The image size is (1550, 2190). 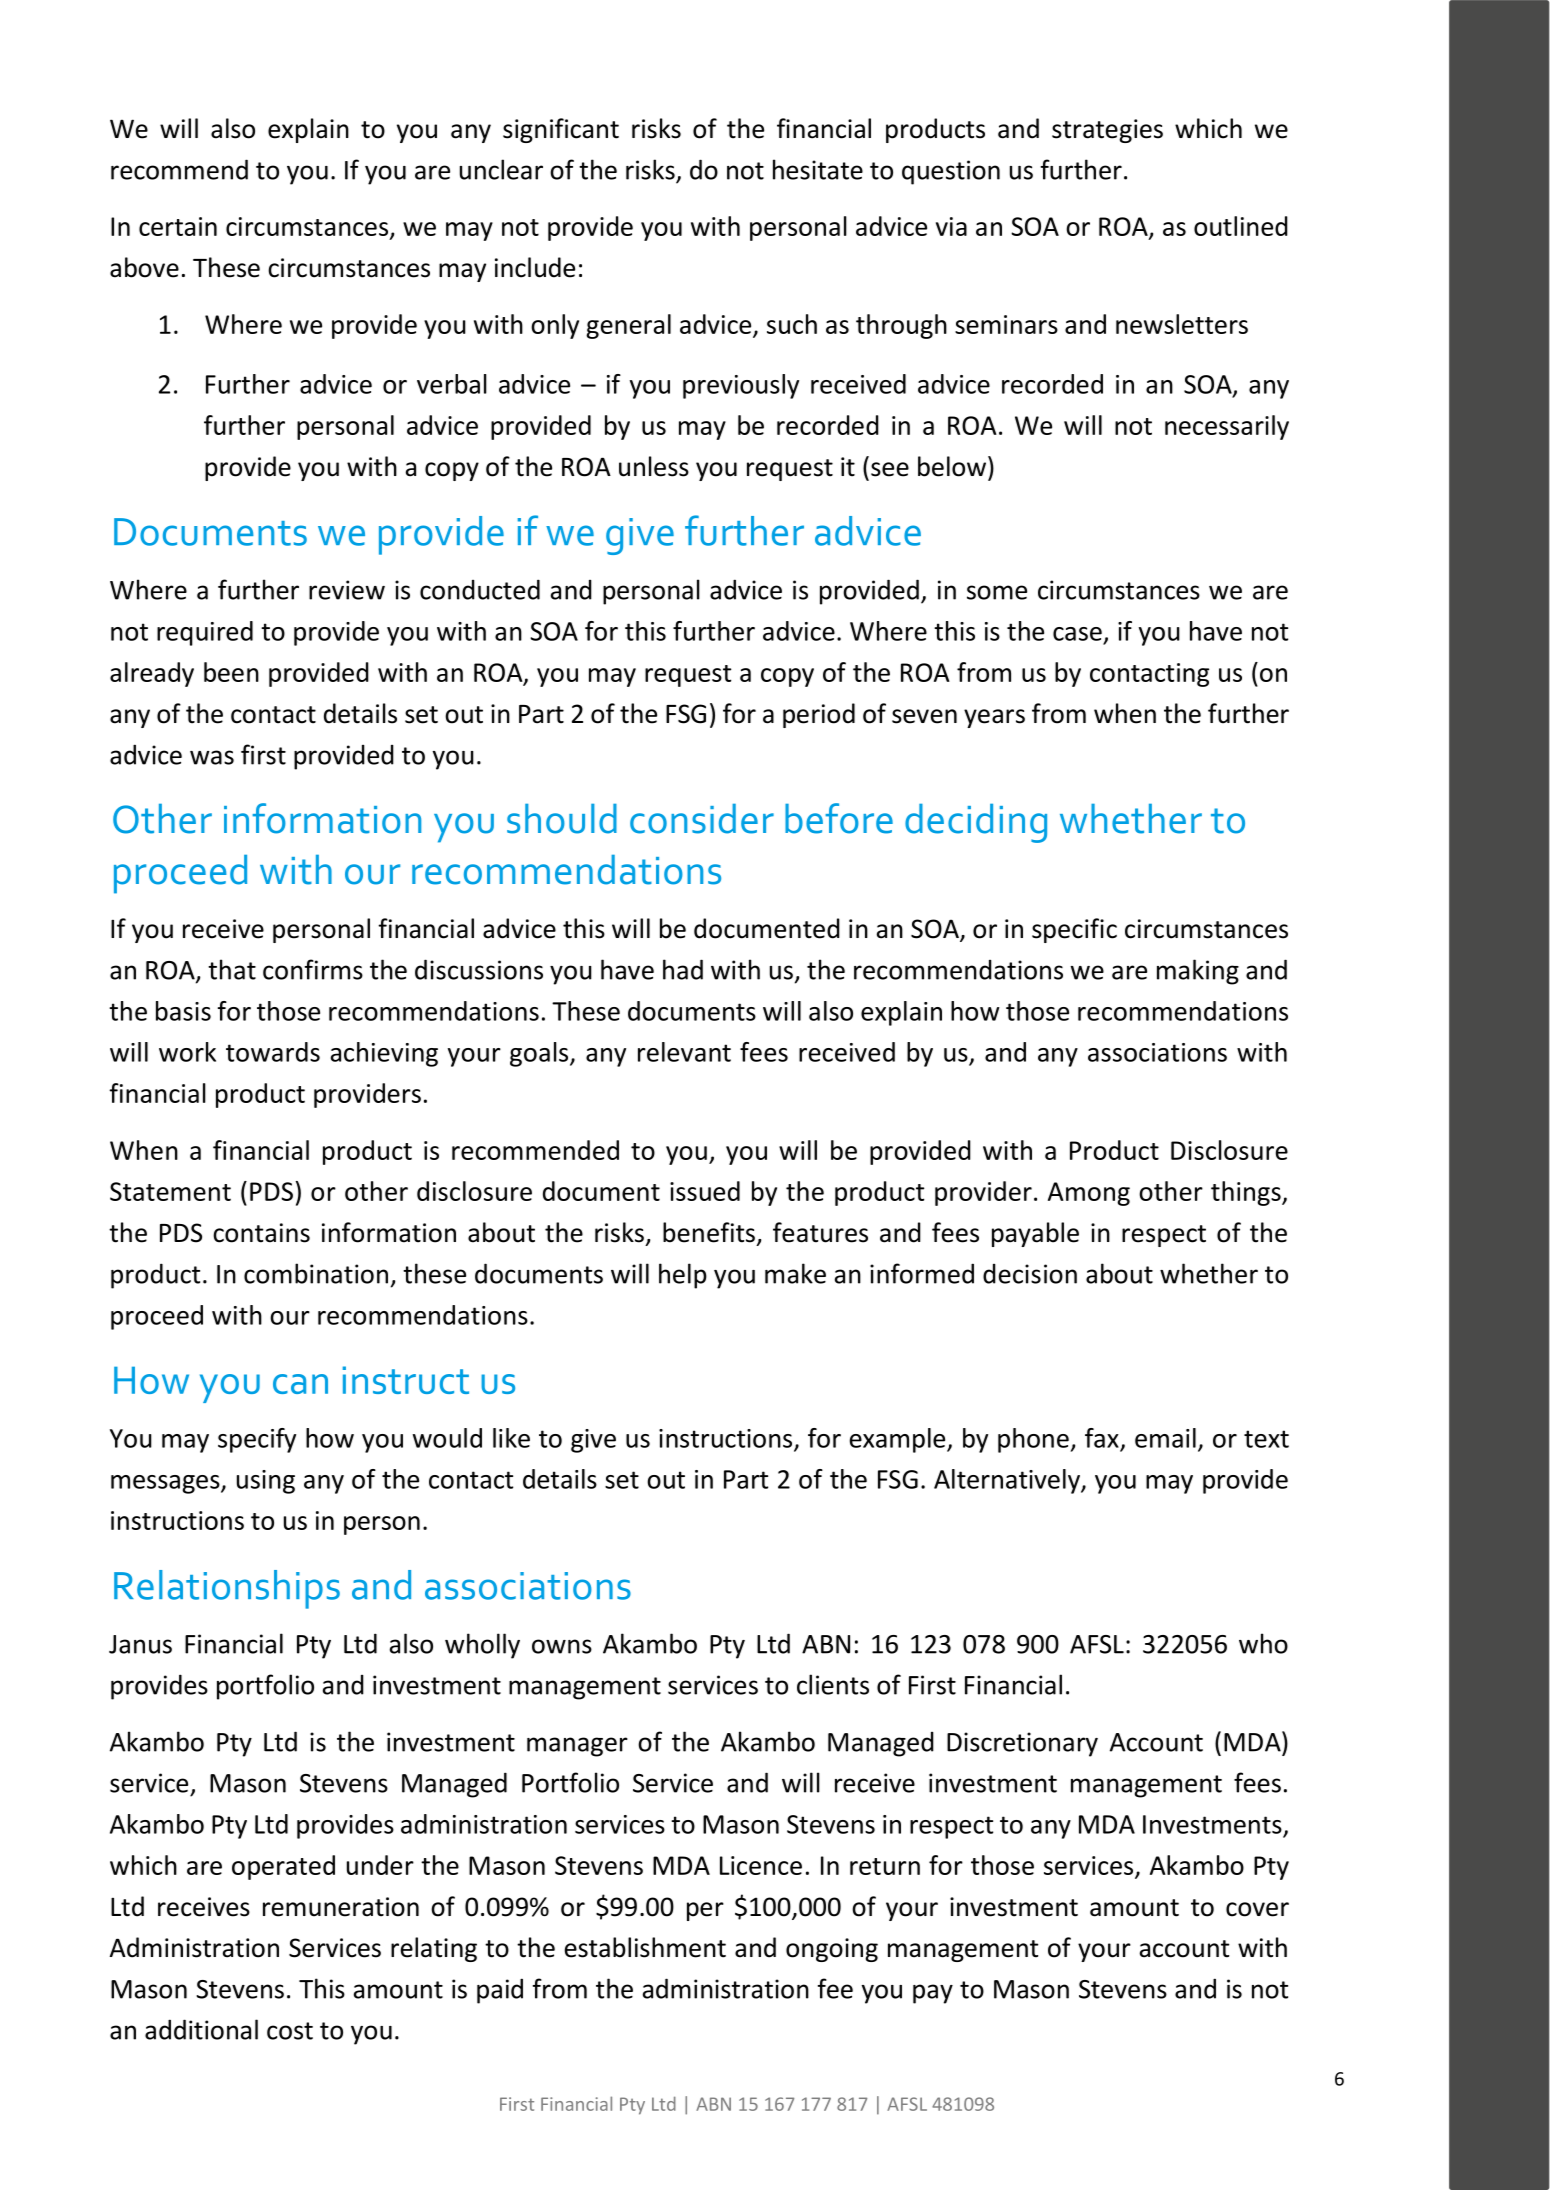 I want to click on been, so click(x=231, y=672).
